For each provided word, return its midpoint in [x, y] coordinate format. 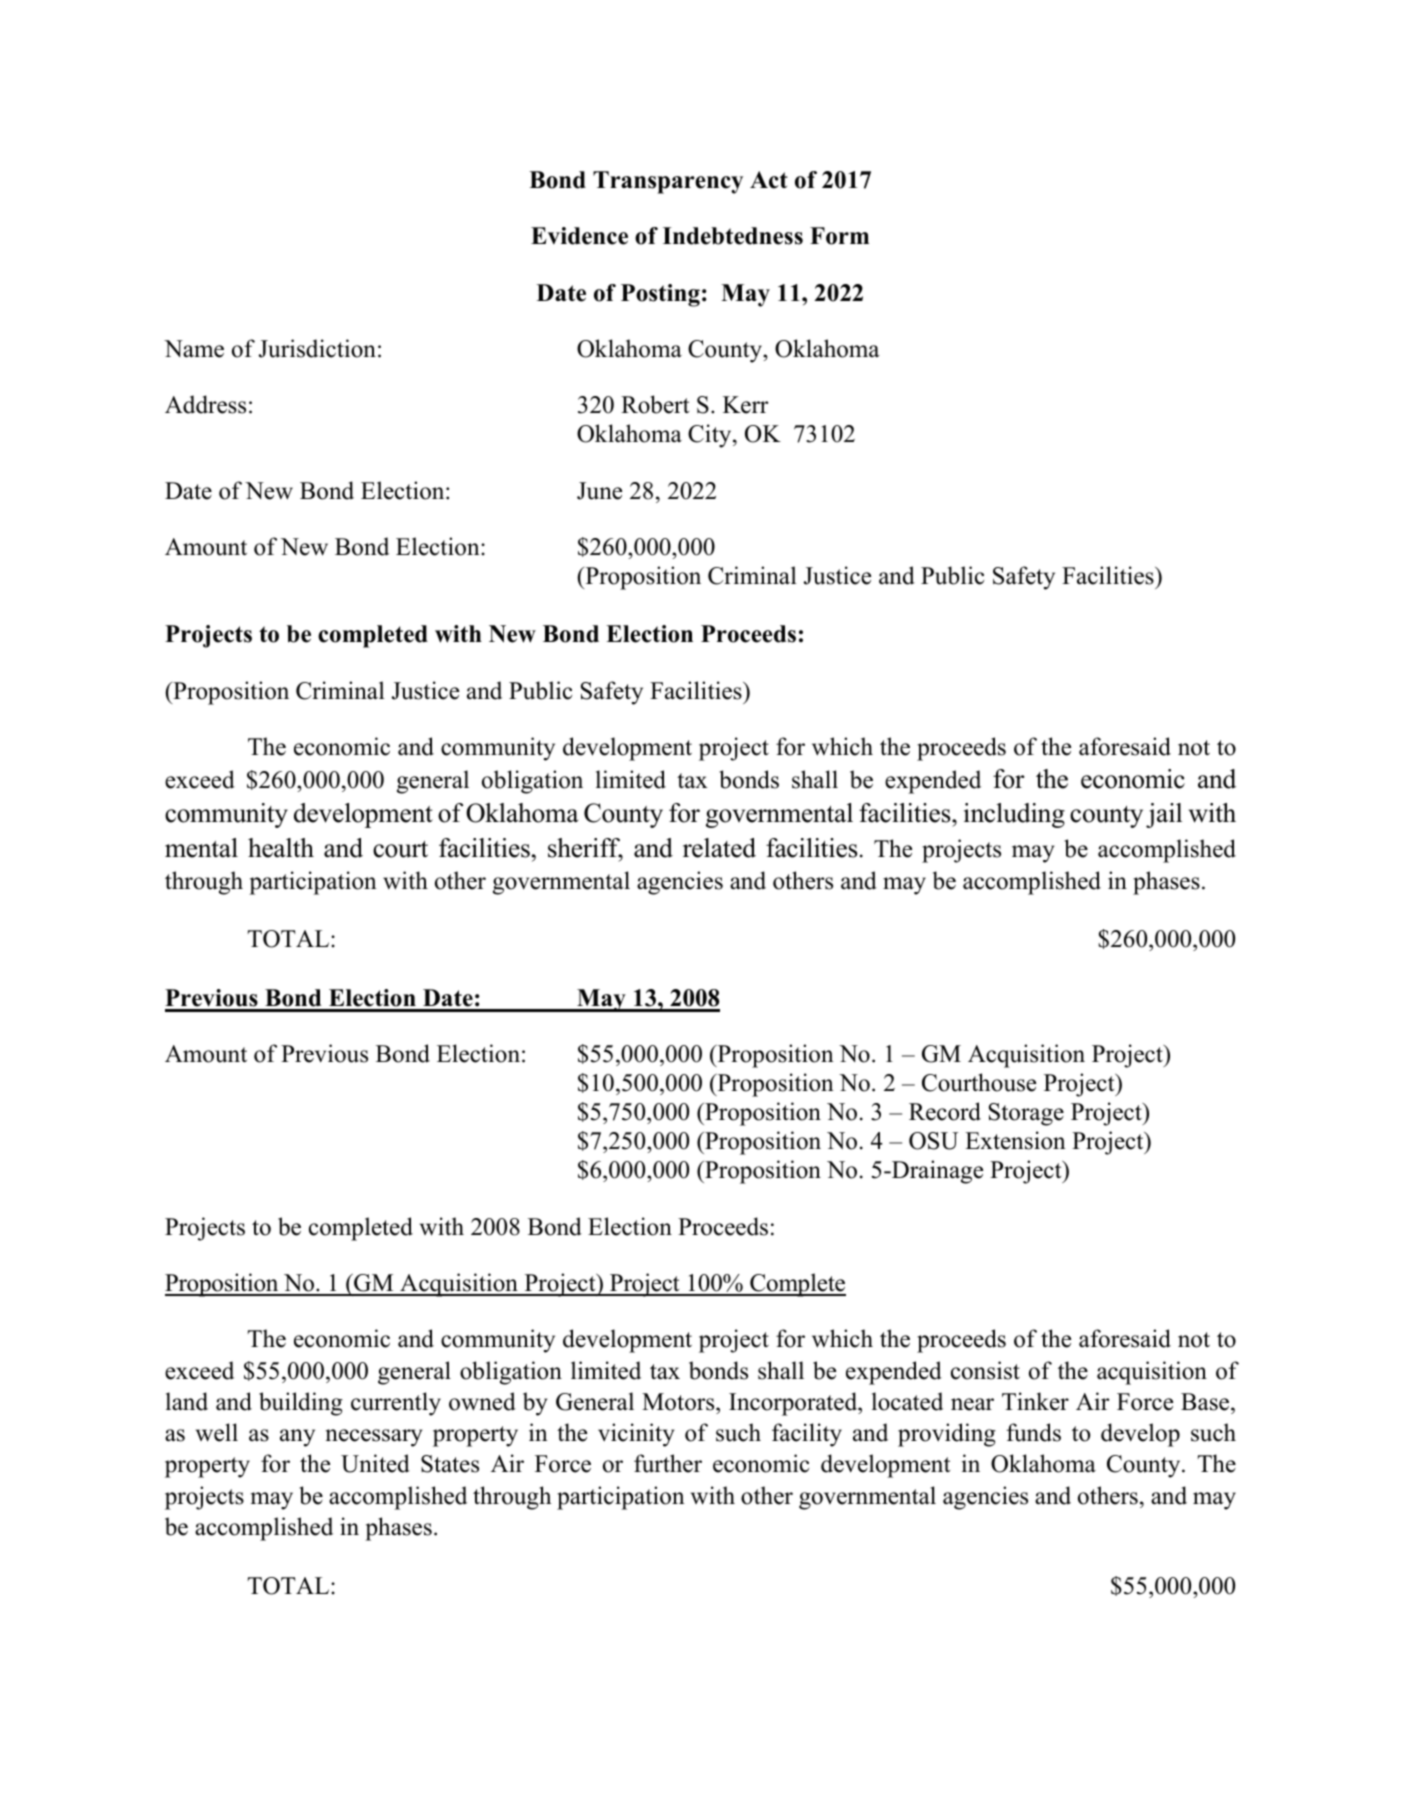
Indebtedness [733, 236]
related [719, 848]
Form [839, 236]
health [281, 848]
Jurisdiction [317, 348]
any [297, 1438]
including [1014, 815]
